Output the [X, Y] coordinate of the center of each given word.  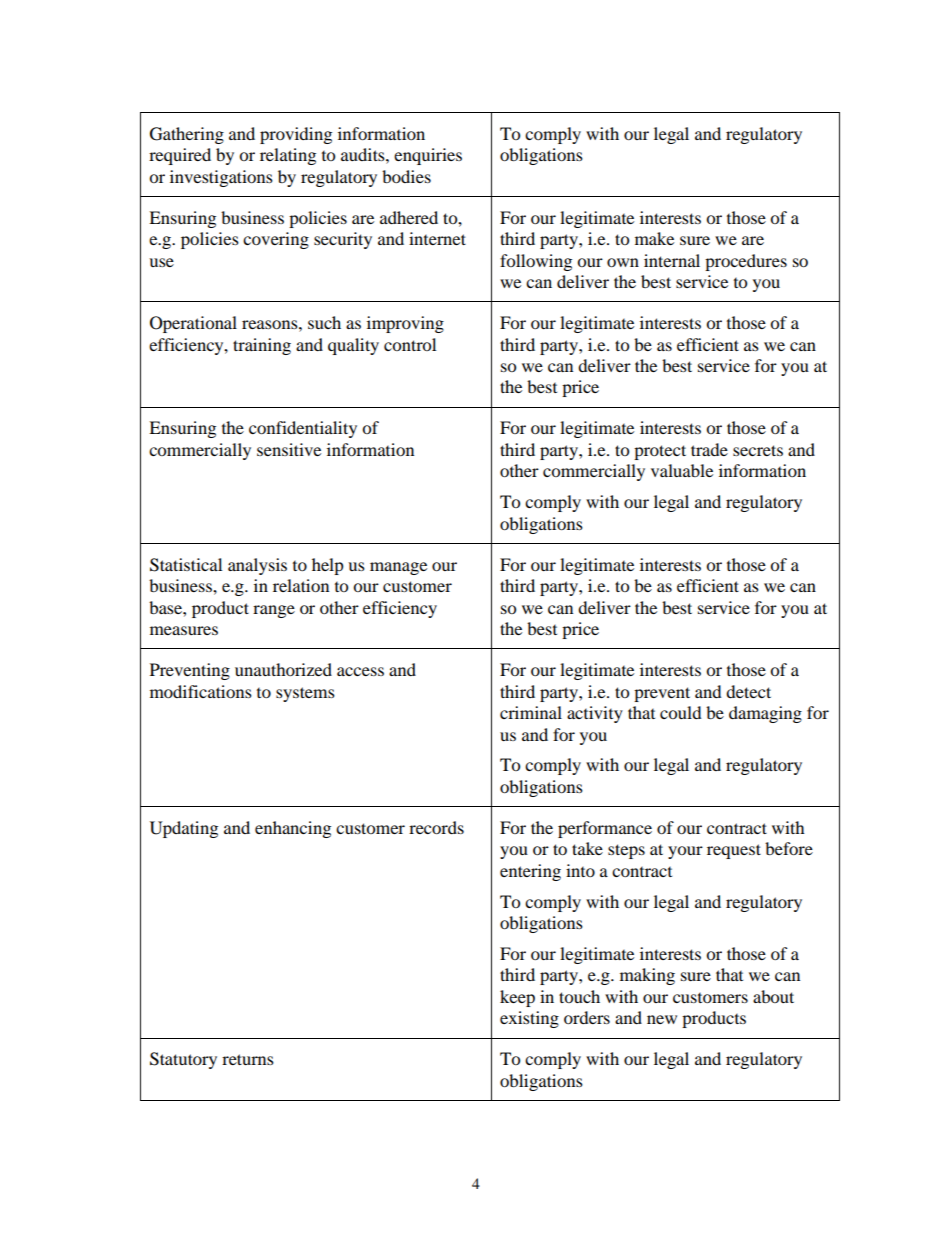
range [274, 611]
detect [748, 691]
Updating [184, 829]
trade [709, 449]
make [654, 238]
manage [398, 568]
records [436, 827]
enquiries [428, 156]
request [734, 851]
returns [248, 1059]
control [410, 344]
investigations [221, 178]
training [262, 346]
